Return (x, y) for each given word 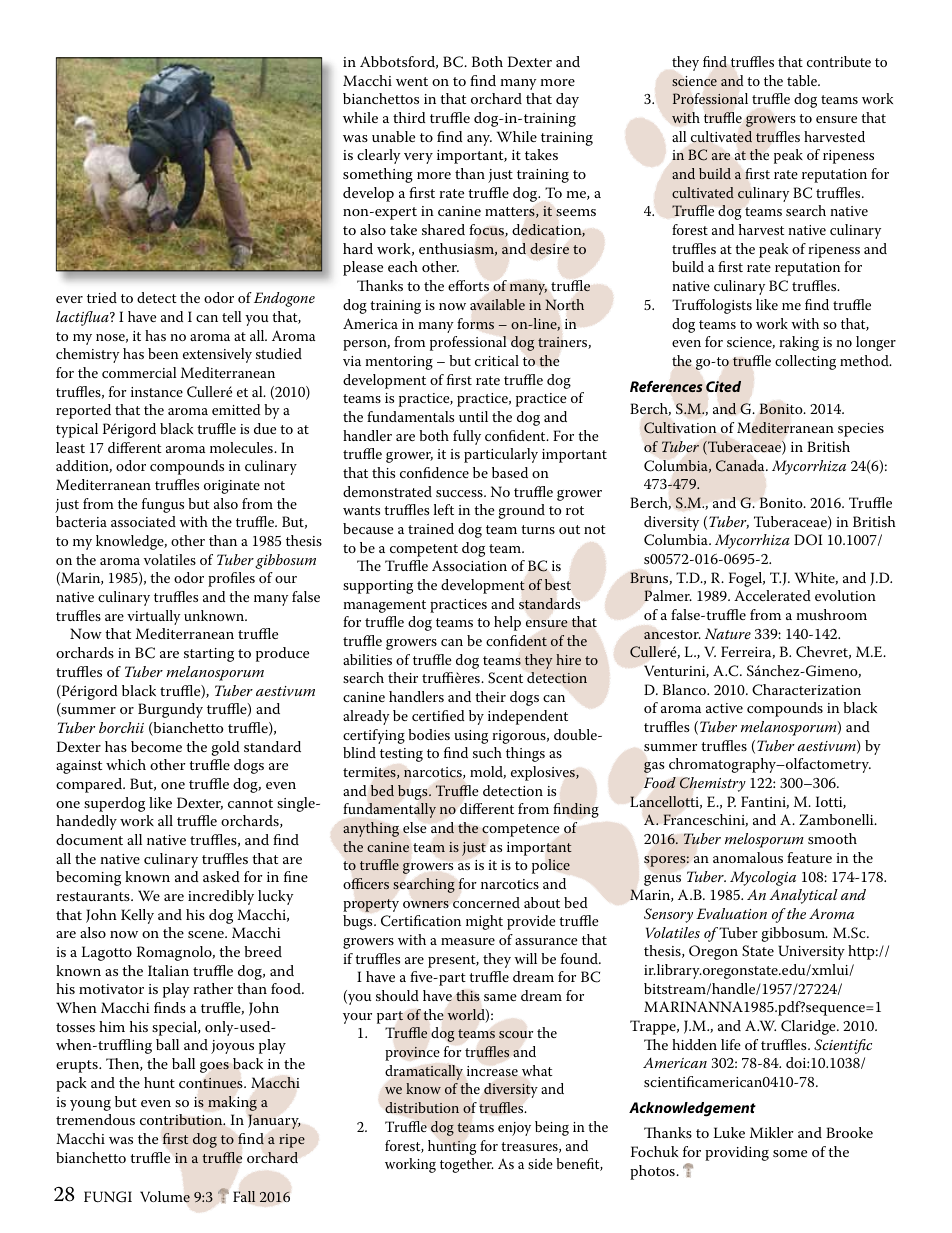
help (507, 623)
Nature (728, 633)
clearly (379, 156)
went (412, 81)
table (803, 80)
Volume (165, 1197)
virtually (153, 617)
